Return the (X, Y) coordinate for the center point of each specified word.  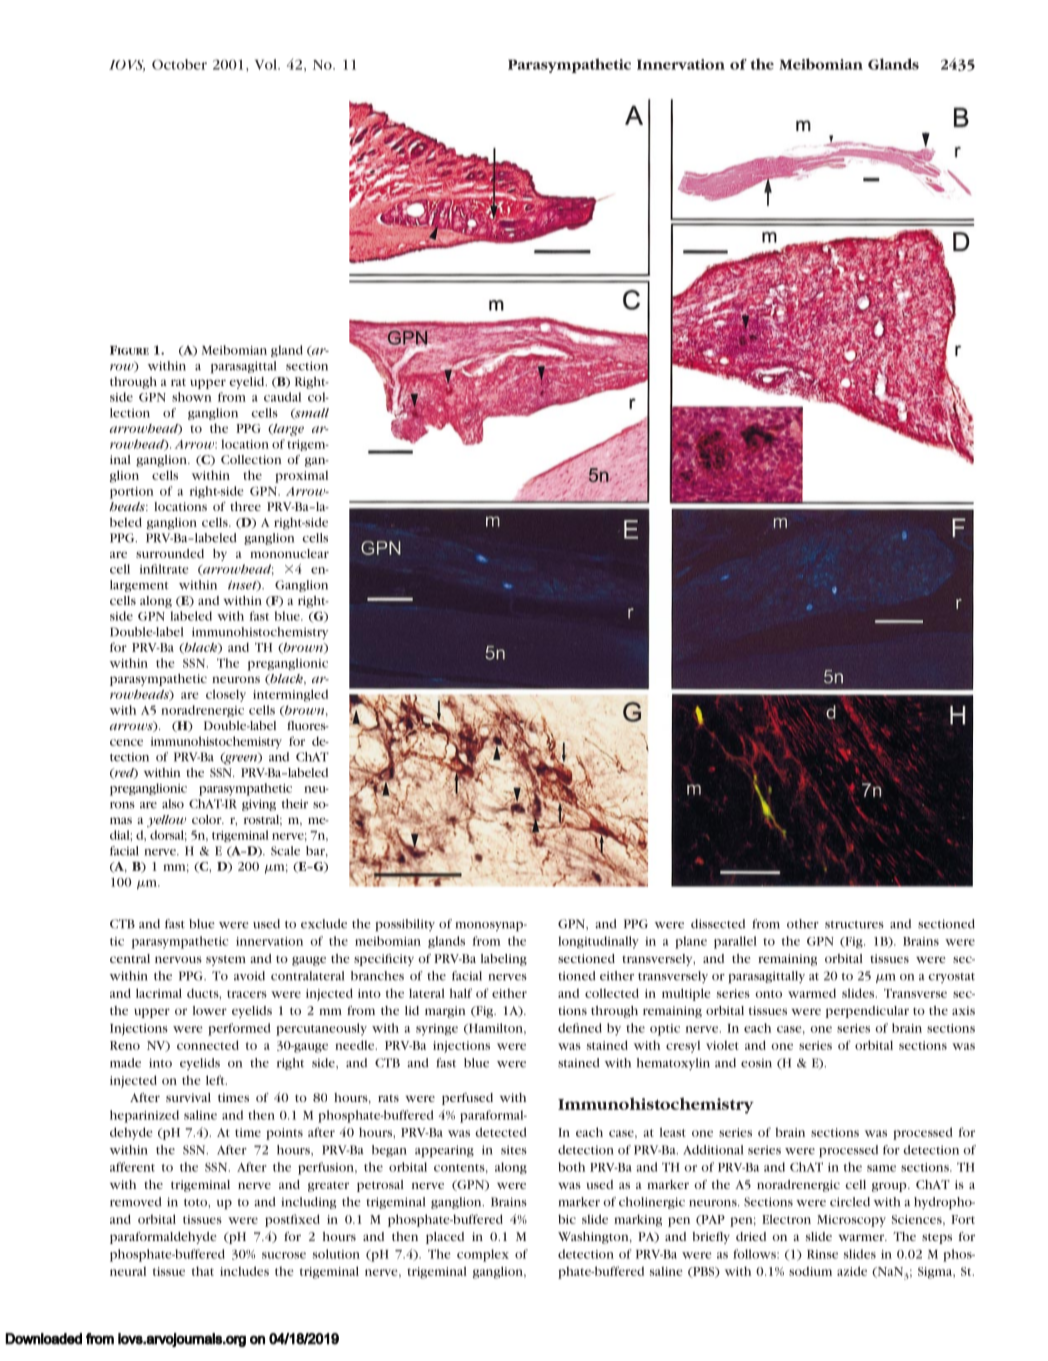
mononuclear (289, 553)
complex (483, 1255)
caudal (282, 397)
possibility (405, 925)
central (130, 958)
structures (854, 925)
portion (132, 493)
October (179, 64)
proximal (301, 477)
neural (128, 1271)
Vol (267, 64)
